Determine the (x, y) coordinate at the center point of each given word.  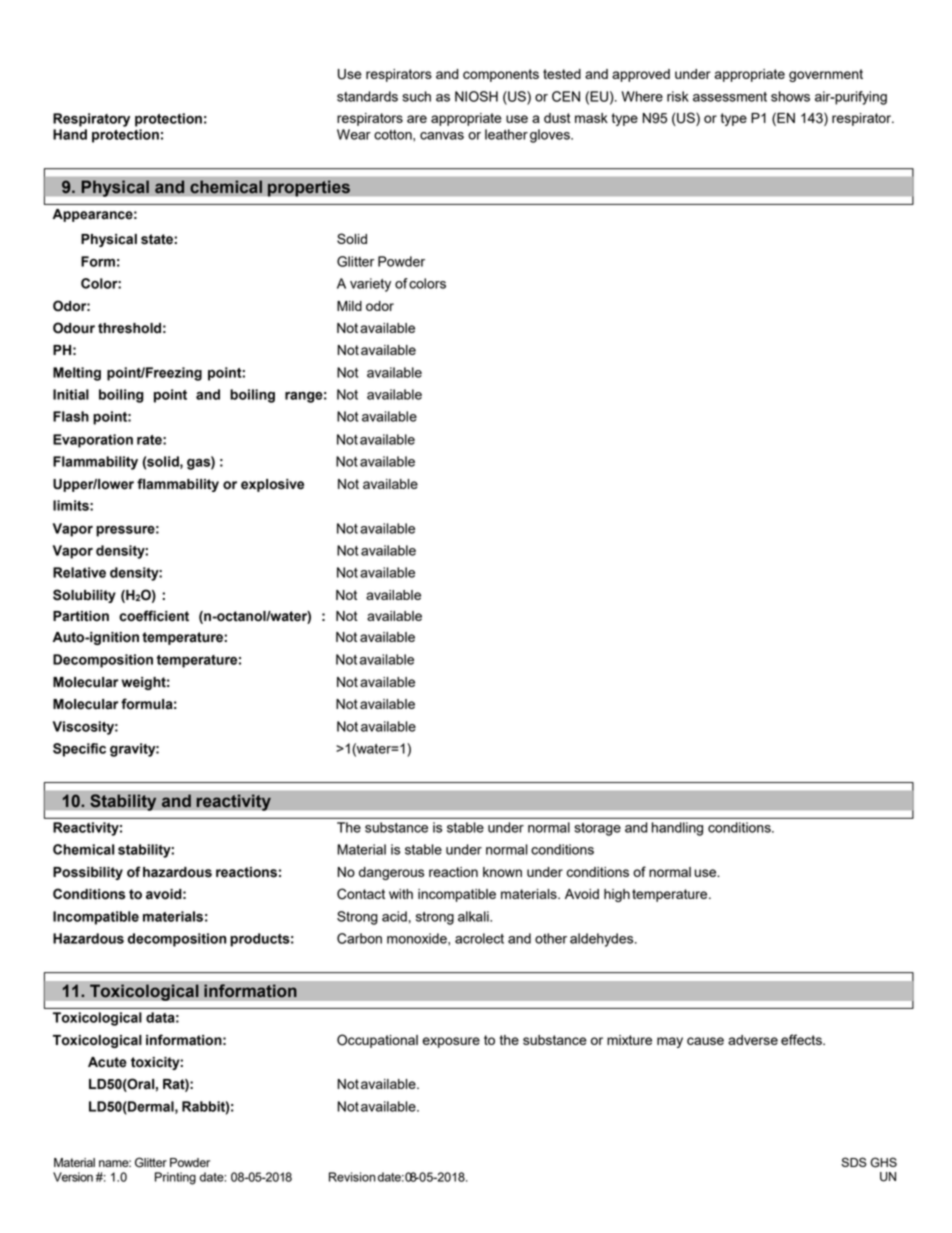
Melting (77, 374)
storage (597, 829)
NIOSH (476, 96)
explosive (272, 485)
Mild (349, 306)
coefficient (154, 616)
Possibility (88, 873)
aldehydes (603, 940)
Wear (354, 134)
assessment (730, 97)
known (502, 872)
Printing (175, 1178)
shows (790, 96)
